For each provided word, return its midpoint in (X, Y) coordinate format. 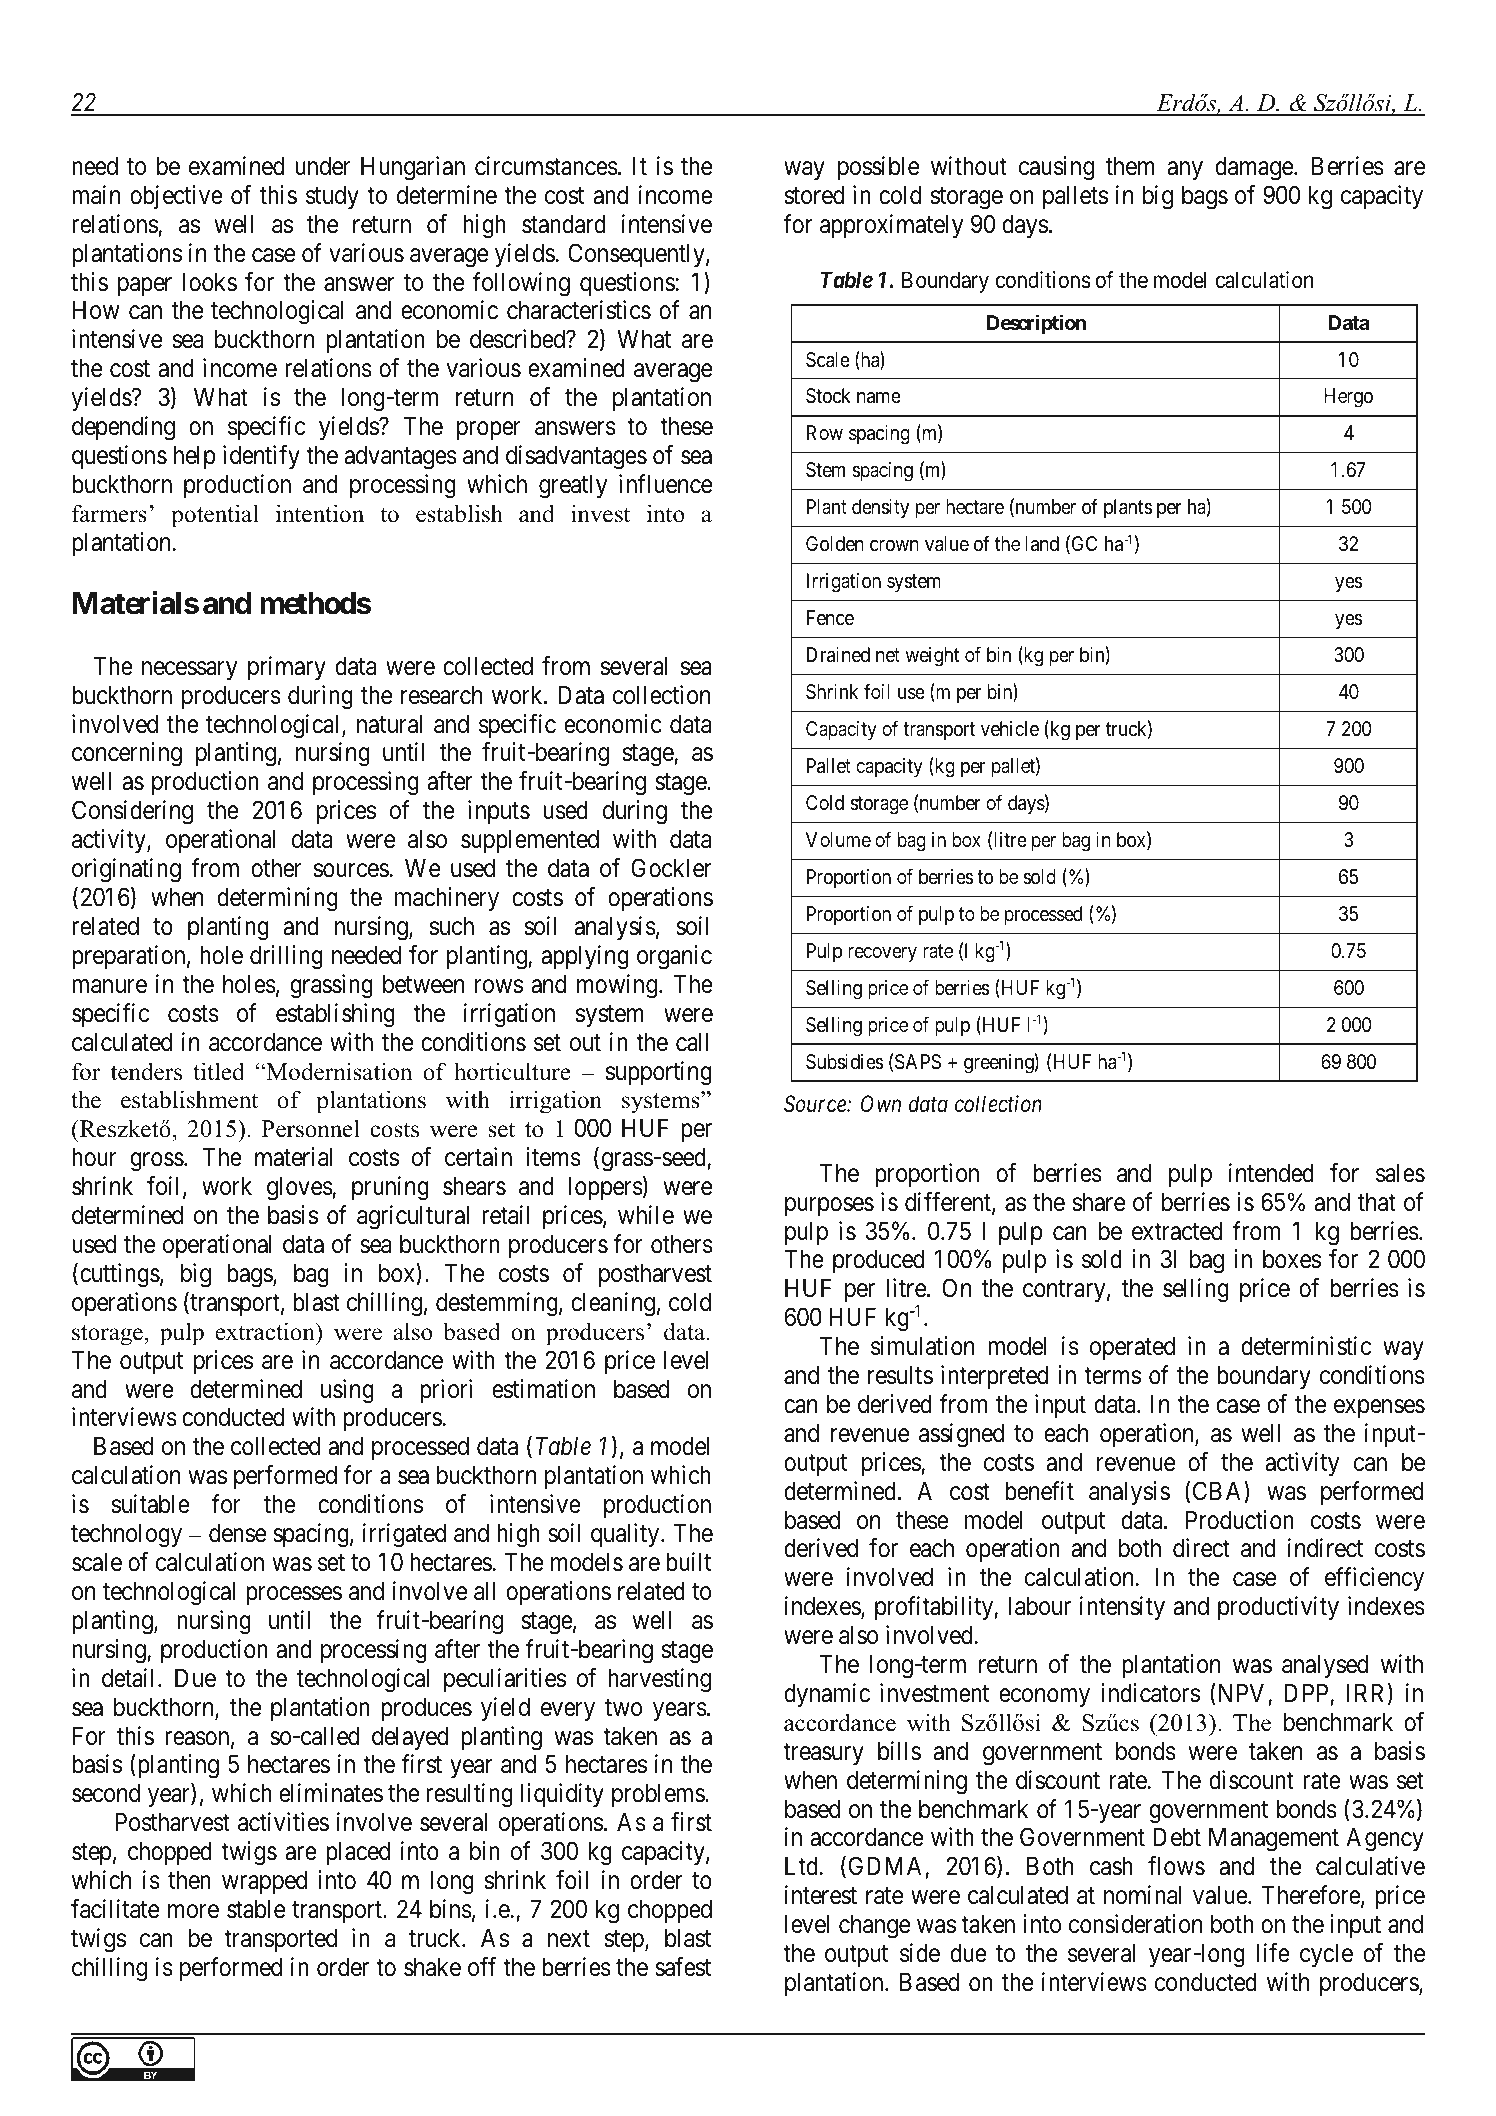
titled (219, 1071)
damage (1254, 168)
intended (1271, 1173)
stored (814, 195)
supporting (659, 1073)
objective (176, 197)
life (1273, 1953)
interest (821, 1895)
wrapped (264, 1882)
